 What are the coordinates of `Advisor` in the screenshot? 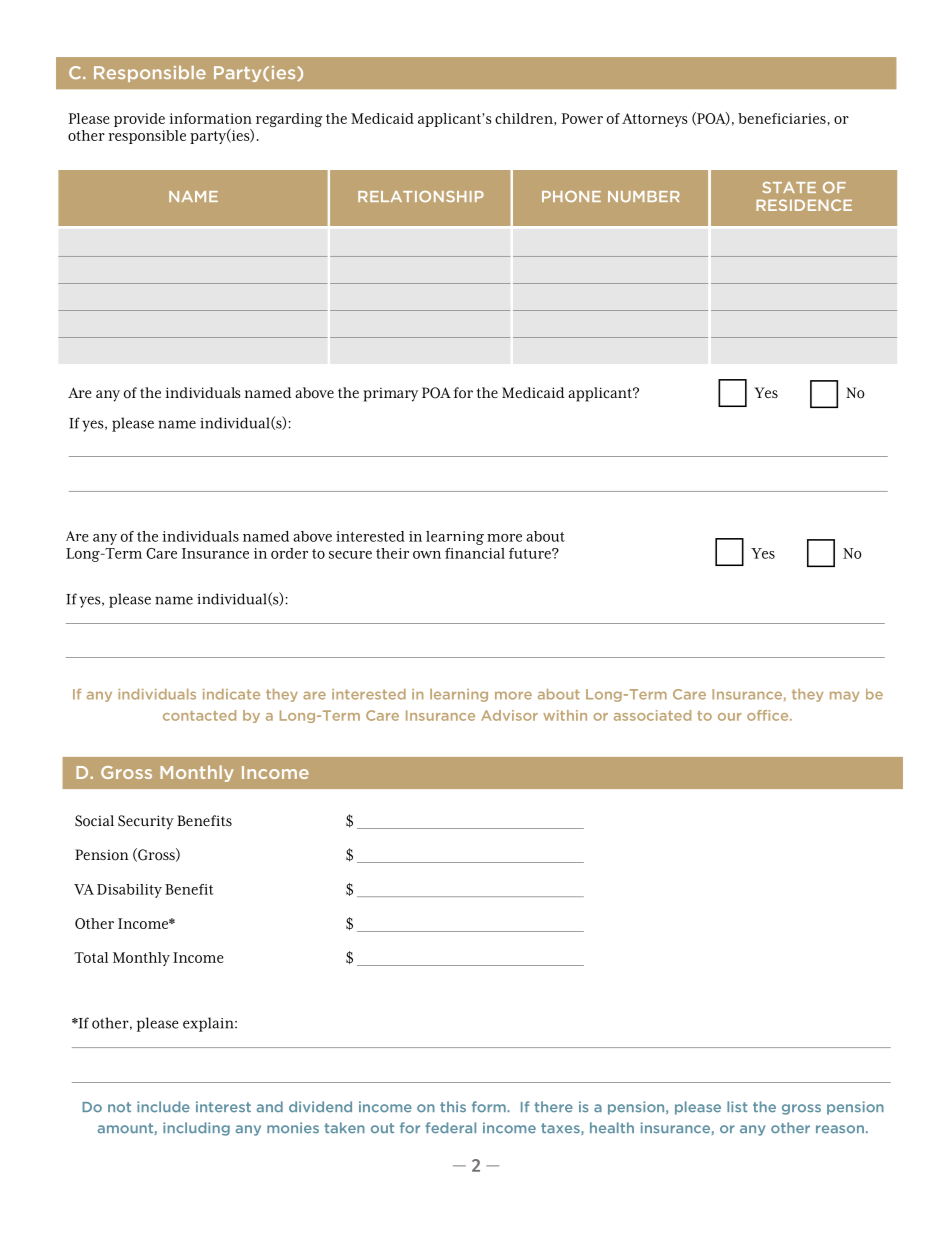 It's located at (509, 715).
